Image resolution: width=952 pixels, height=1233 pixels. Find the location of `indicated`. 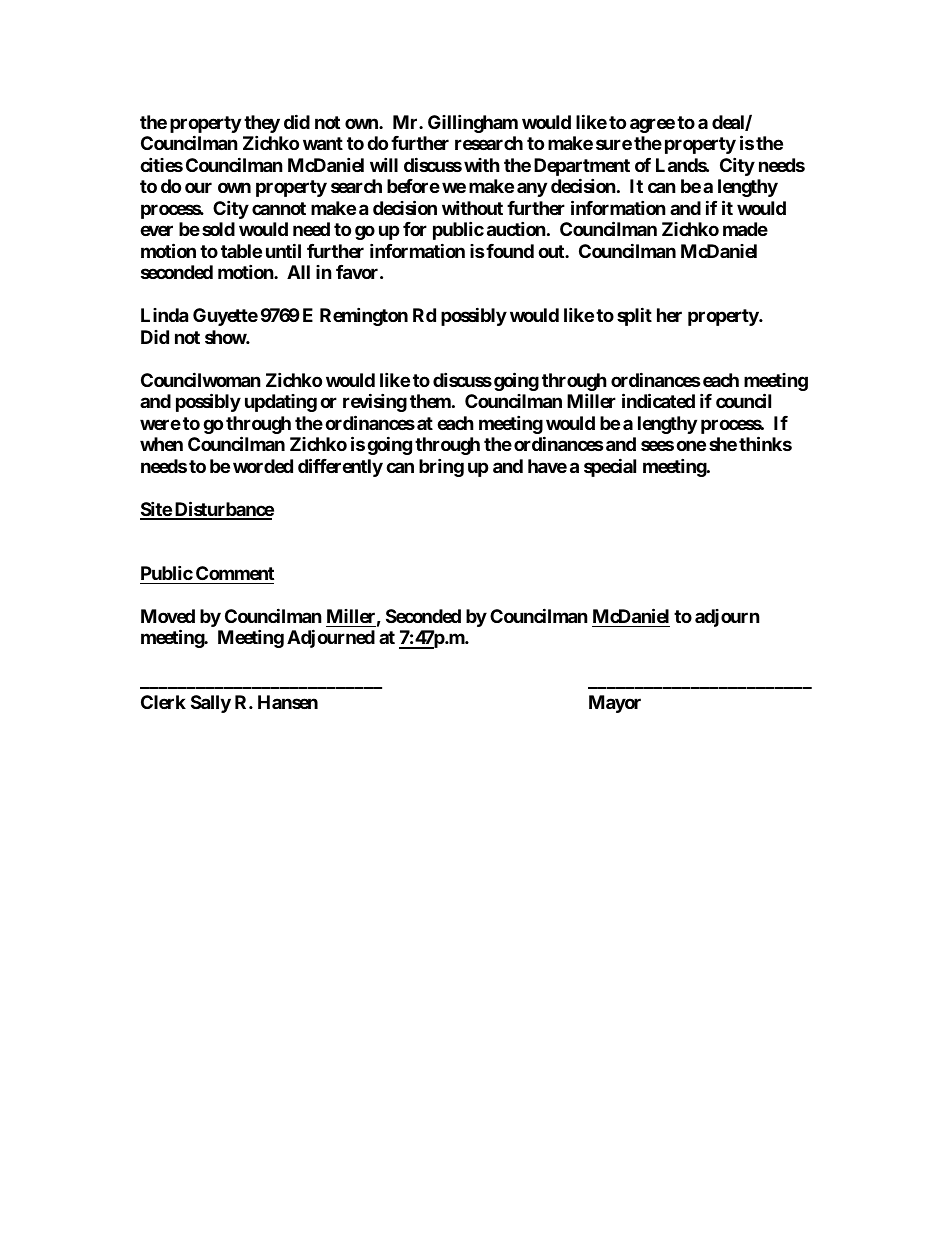

indicated is located at coordinates (658, 400).
